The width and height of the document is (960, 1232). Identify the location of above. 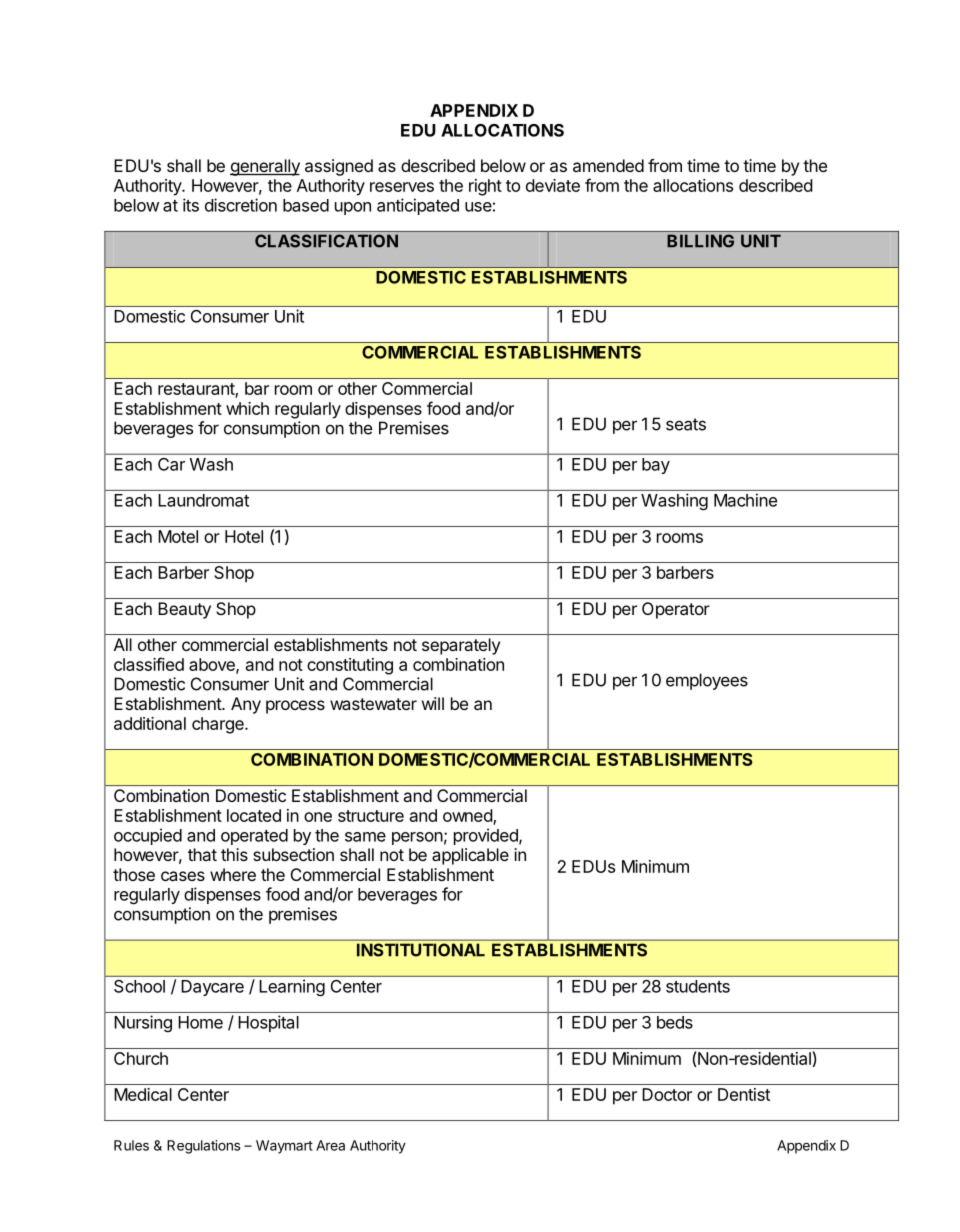
(213, 665).
